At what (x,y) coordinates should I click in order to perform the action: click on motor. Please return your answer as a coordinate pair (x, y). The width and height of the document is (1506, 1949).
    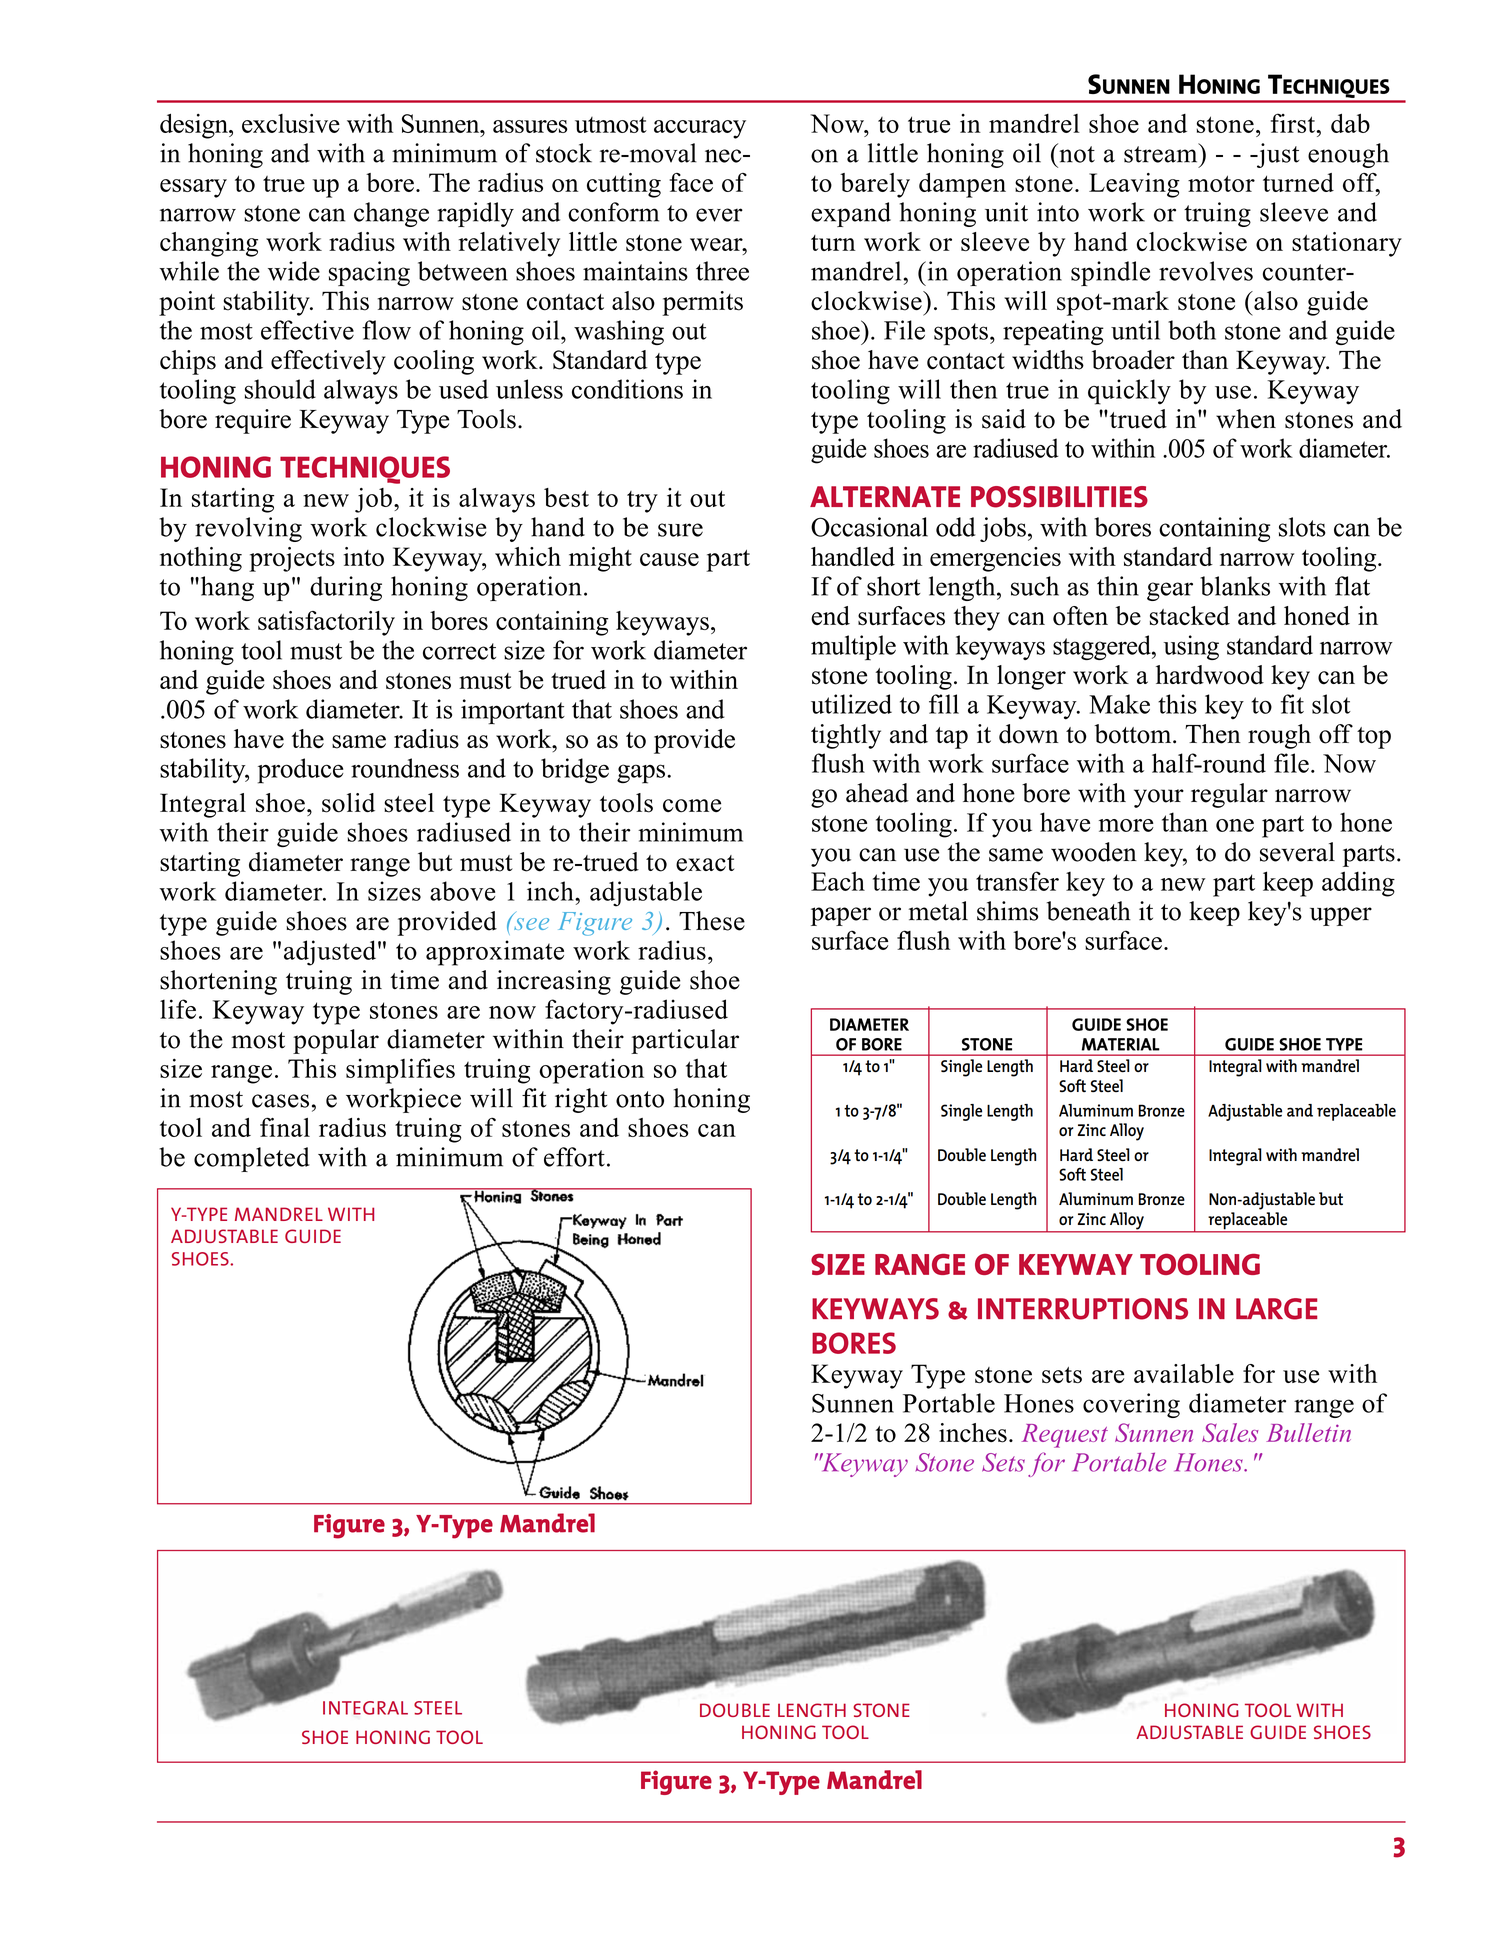
    Looking at the image, I should click on (1221, 183).
